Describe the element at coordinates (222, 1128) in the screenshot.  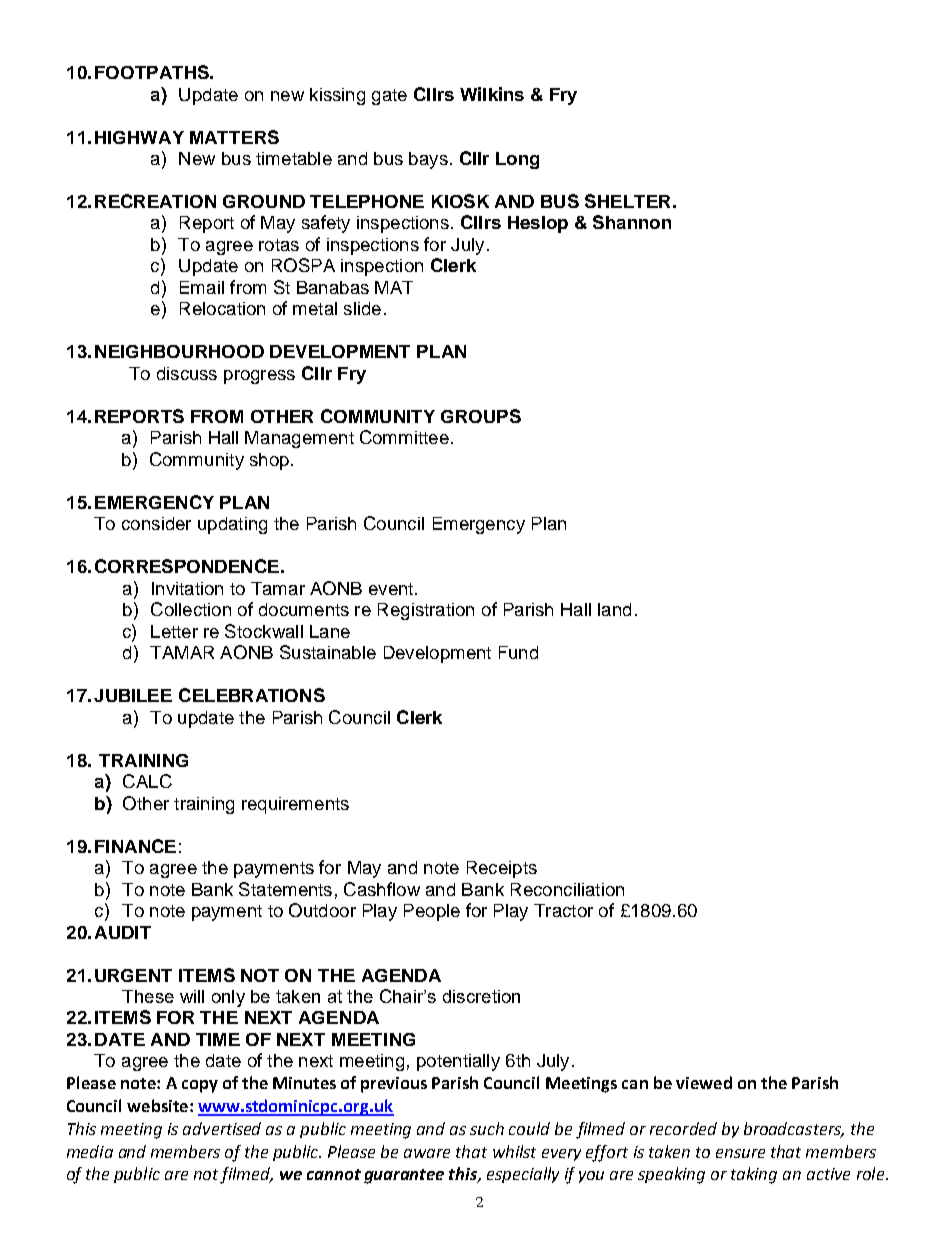
I see `advertised` at that location.
